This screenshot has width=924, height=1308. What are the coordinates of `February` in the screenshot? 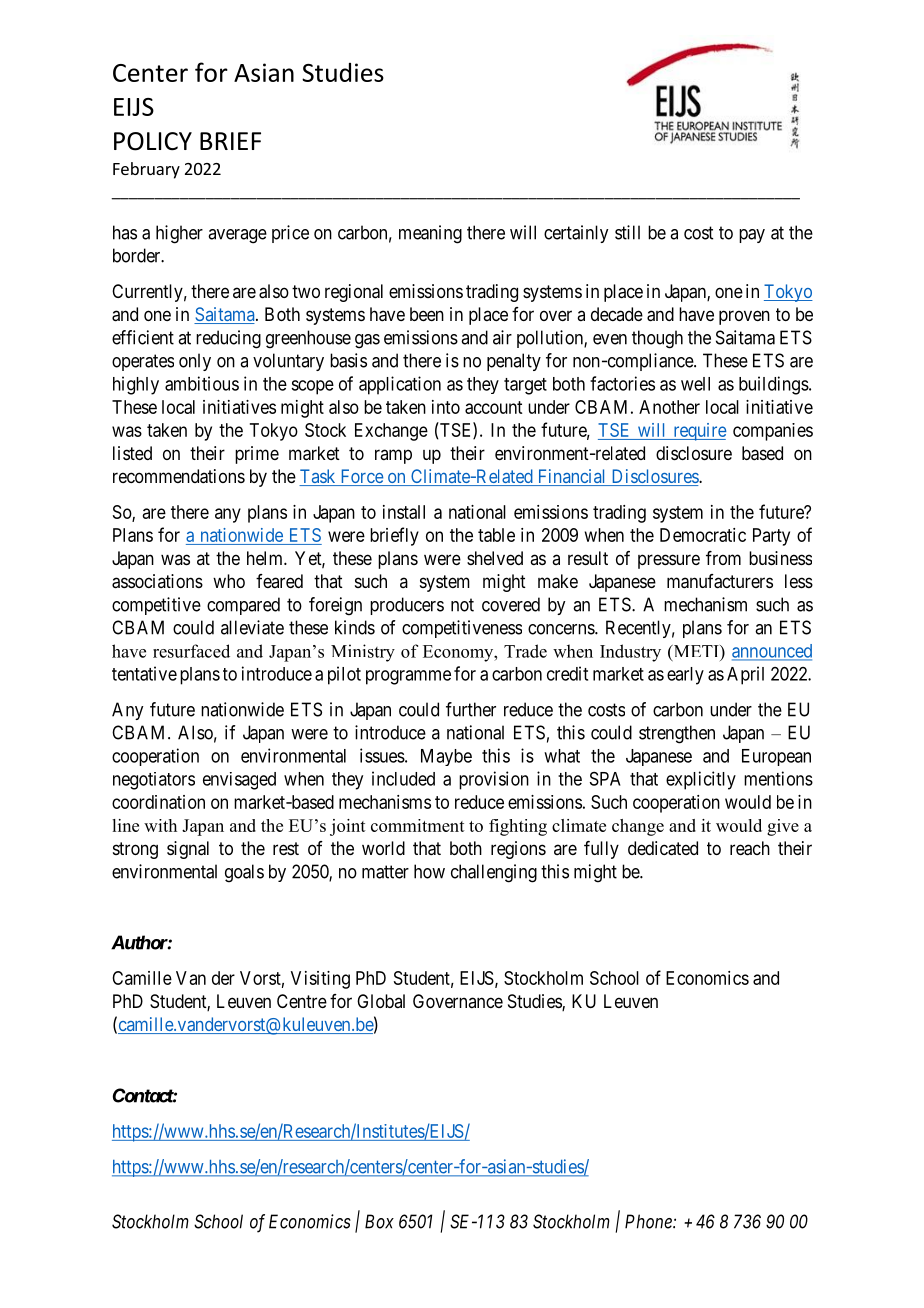 It's located at (146, 170).
